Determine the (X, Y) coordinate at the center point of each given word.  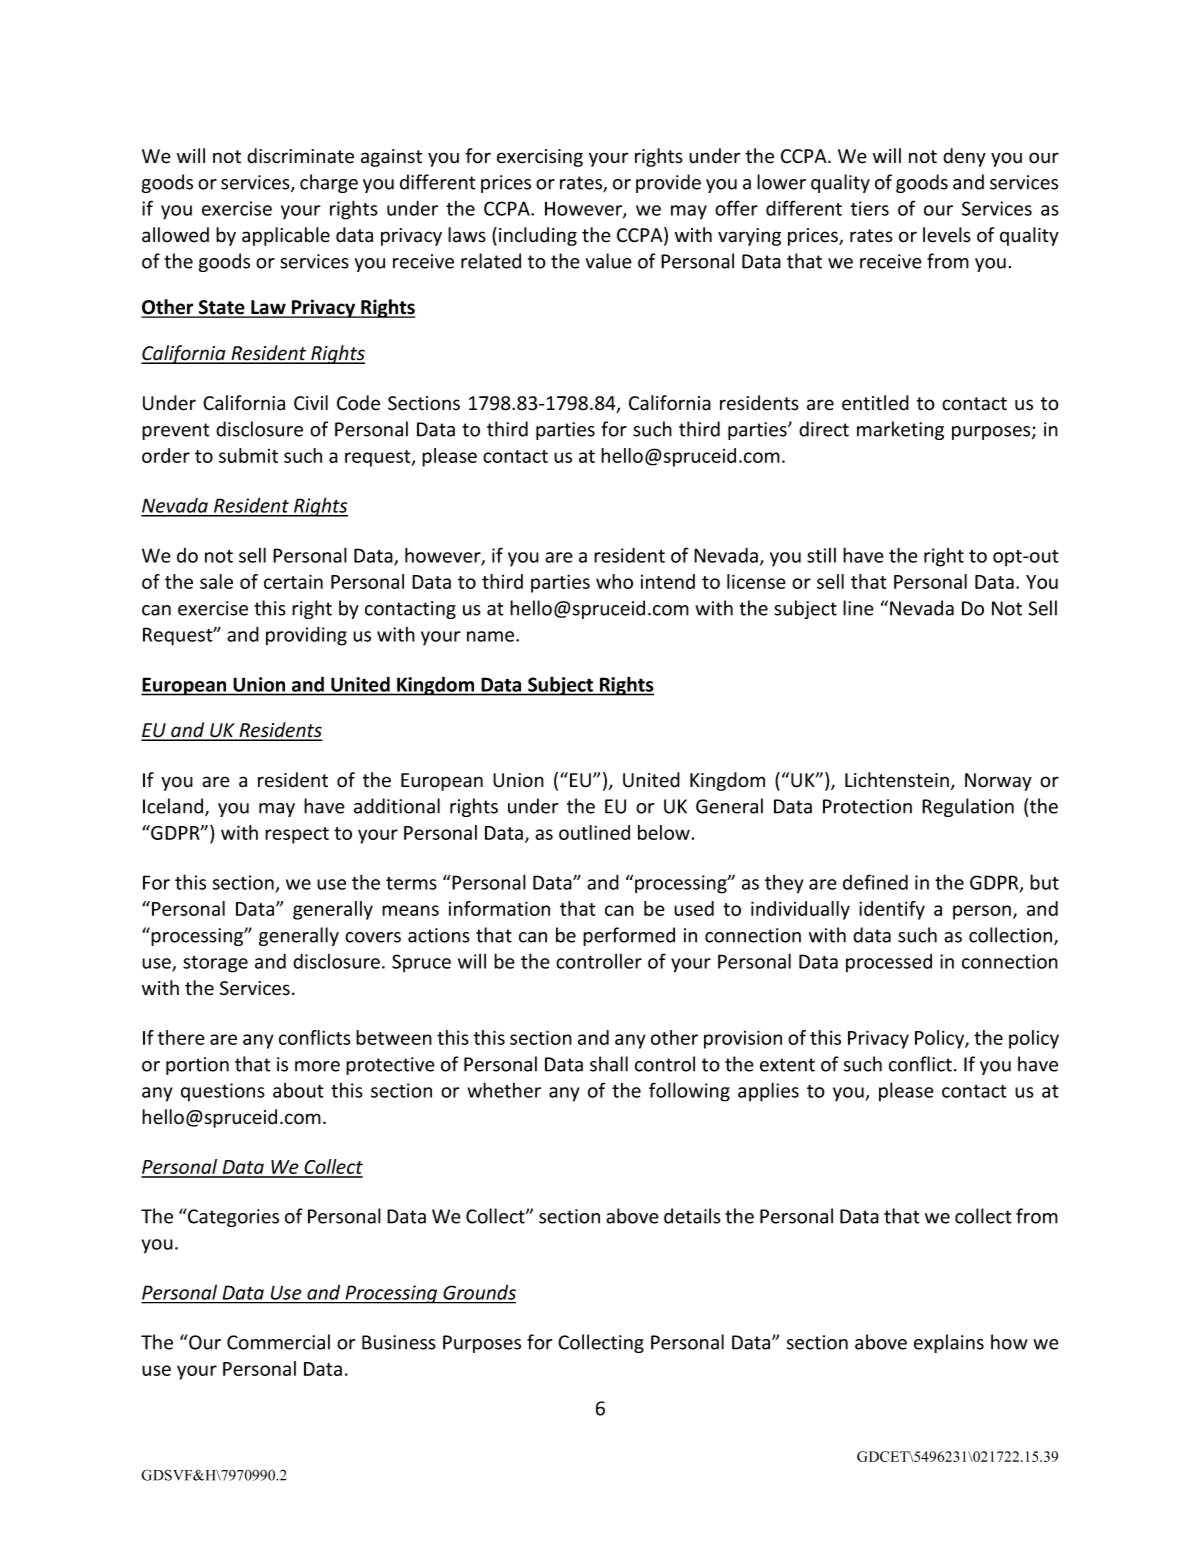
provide (668, 183)
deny (964, 157)
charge (329, 183)
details (692, 1216)
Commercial (278, 1342)
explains (949, 1343)
